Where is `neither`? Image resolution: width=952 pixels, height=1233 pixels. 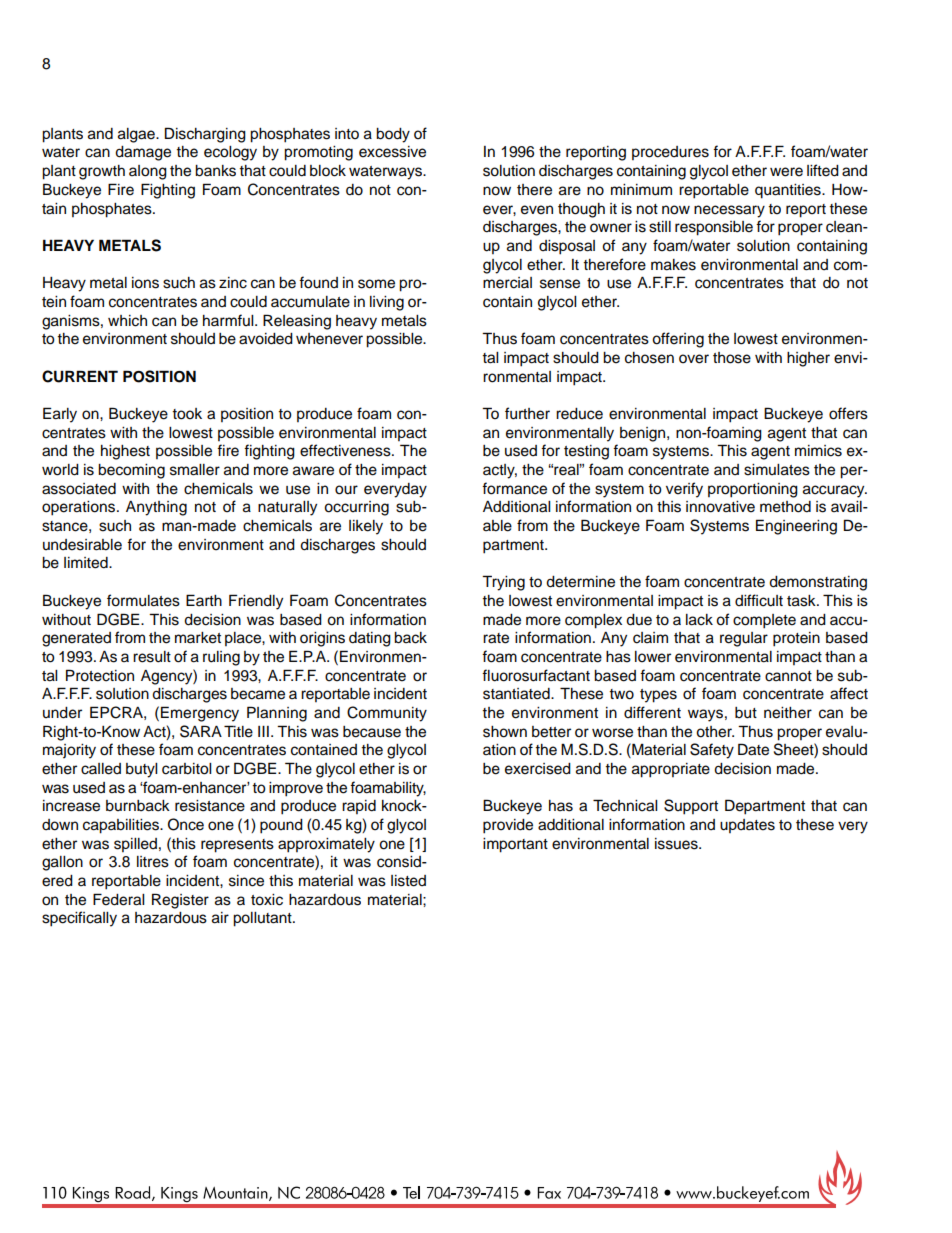
neither is located at coordinates (788, 713).
